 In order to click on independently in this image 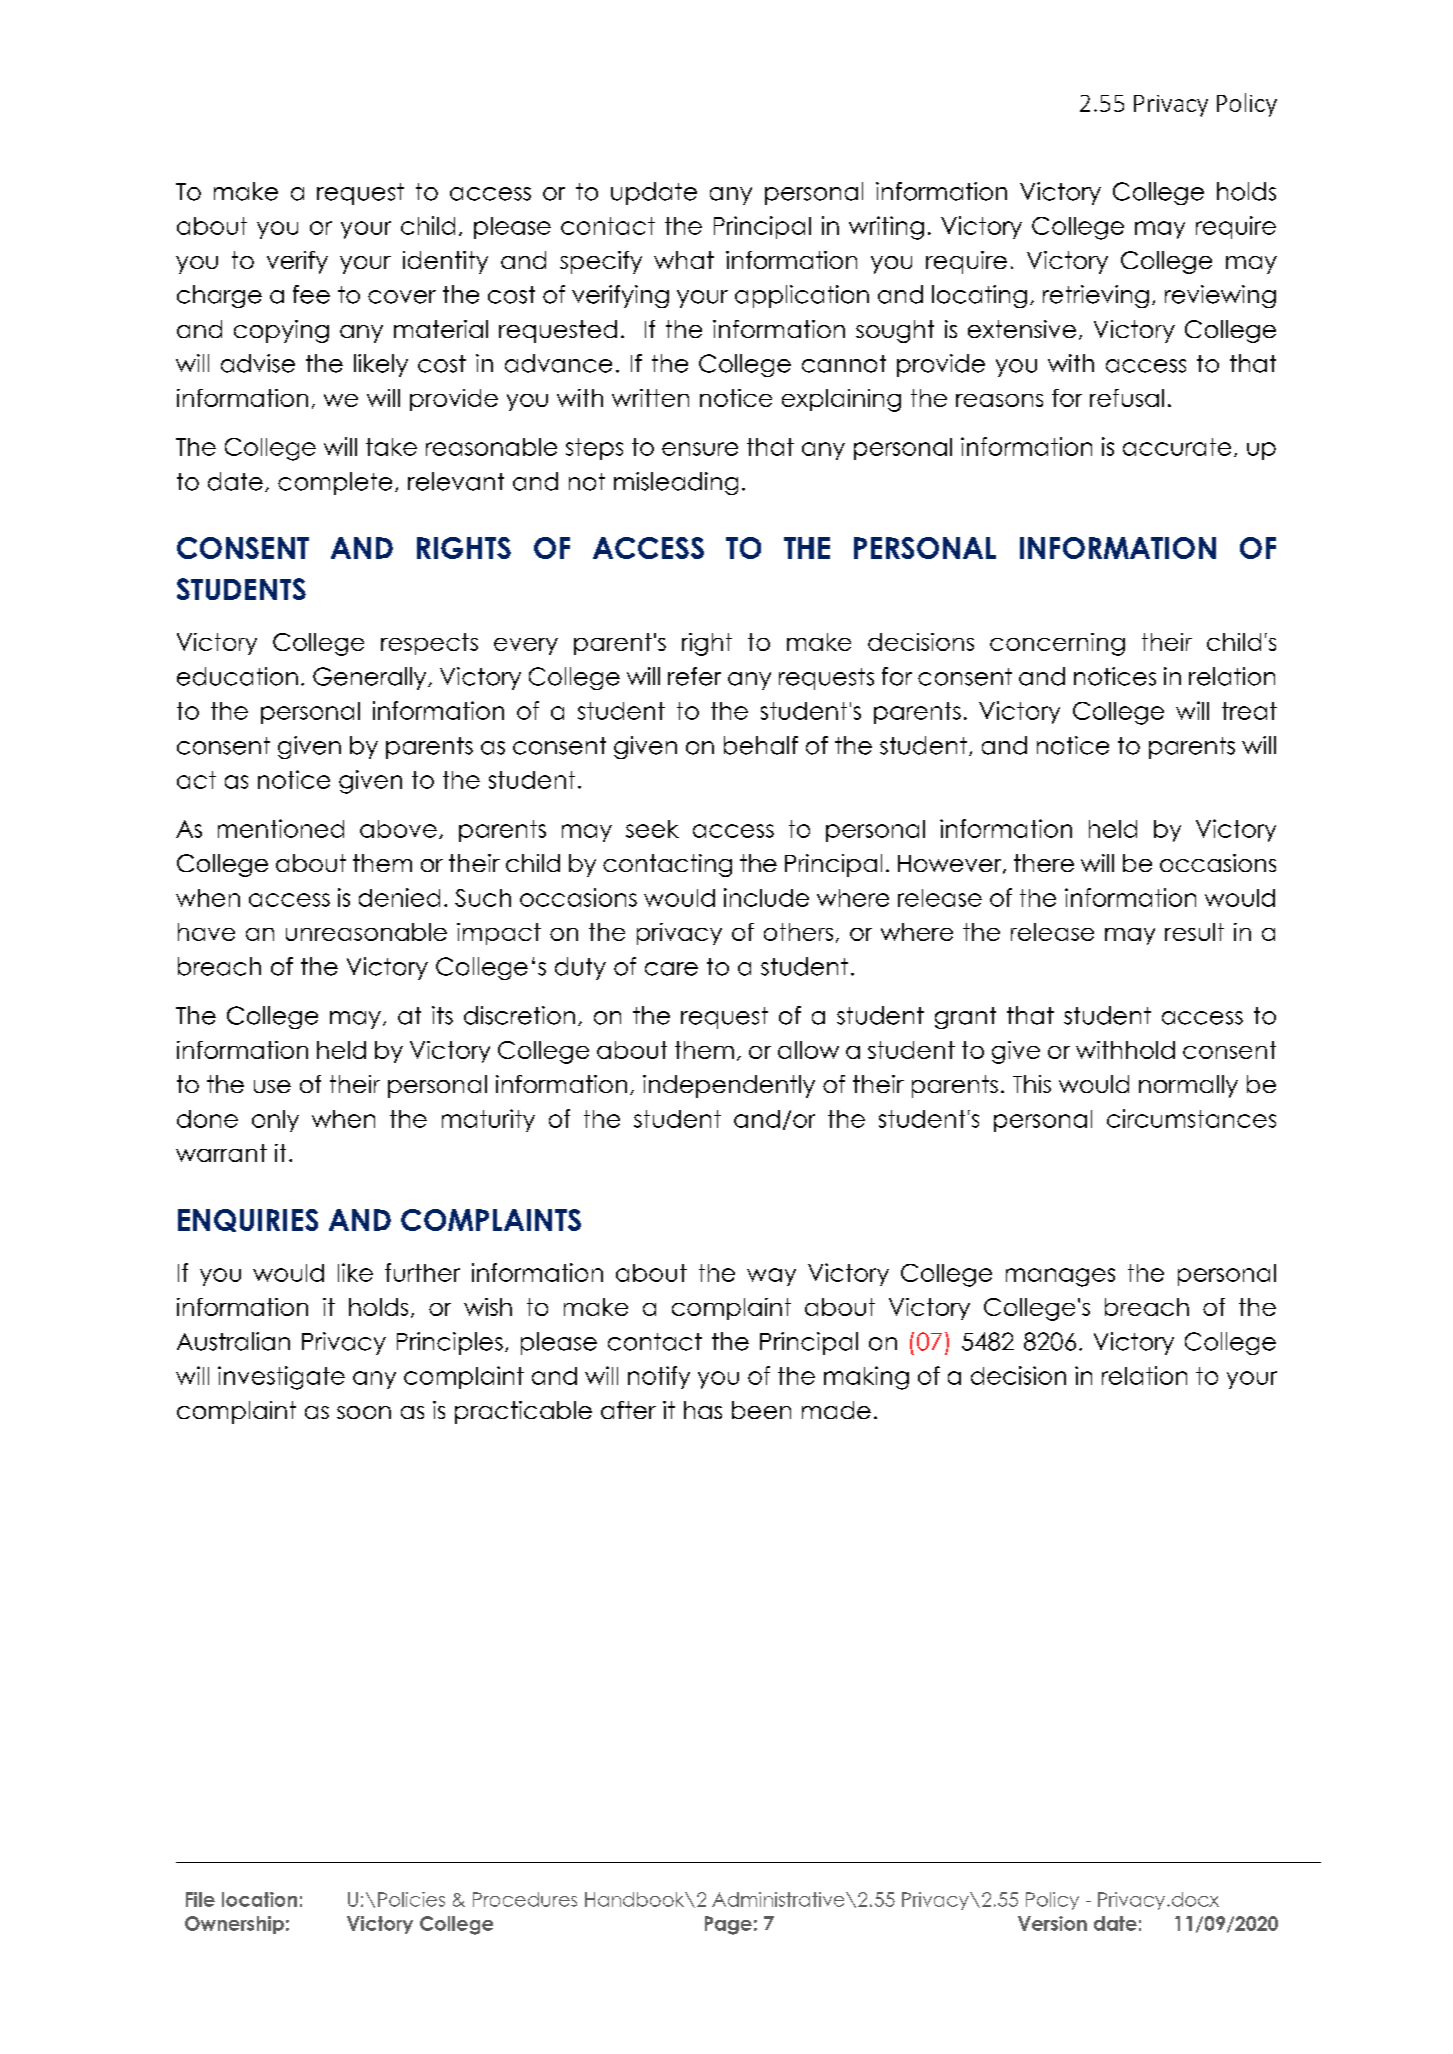, I will do `click(729, 1086)`.
